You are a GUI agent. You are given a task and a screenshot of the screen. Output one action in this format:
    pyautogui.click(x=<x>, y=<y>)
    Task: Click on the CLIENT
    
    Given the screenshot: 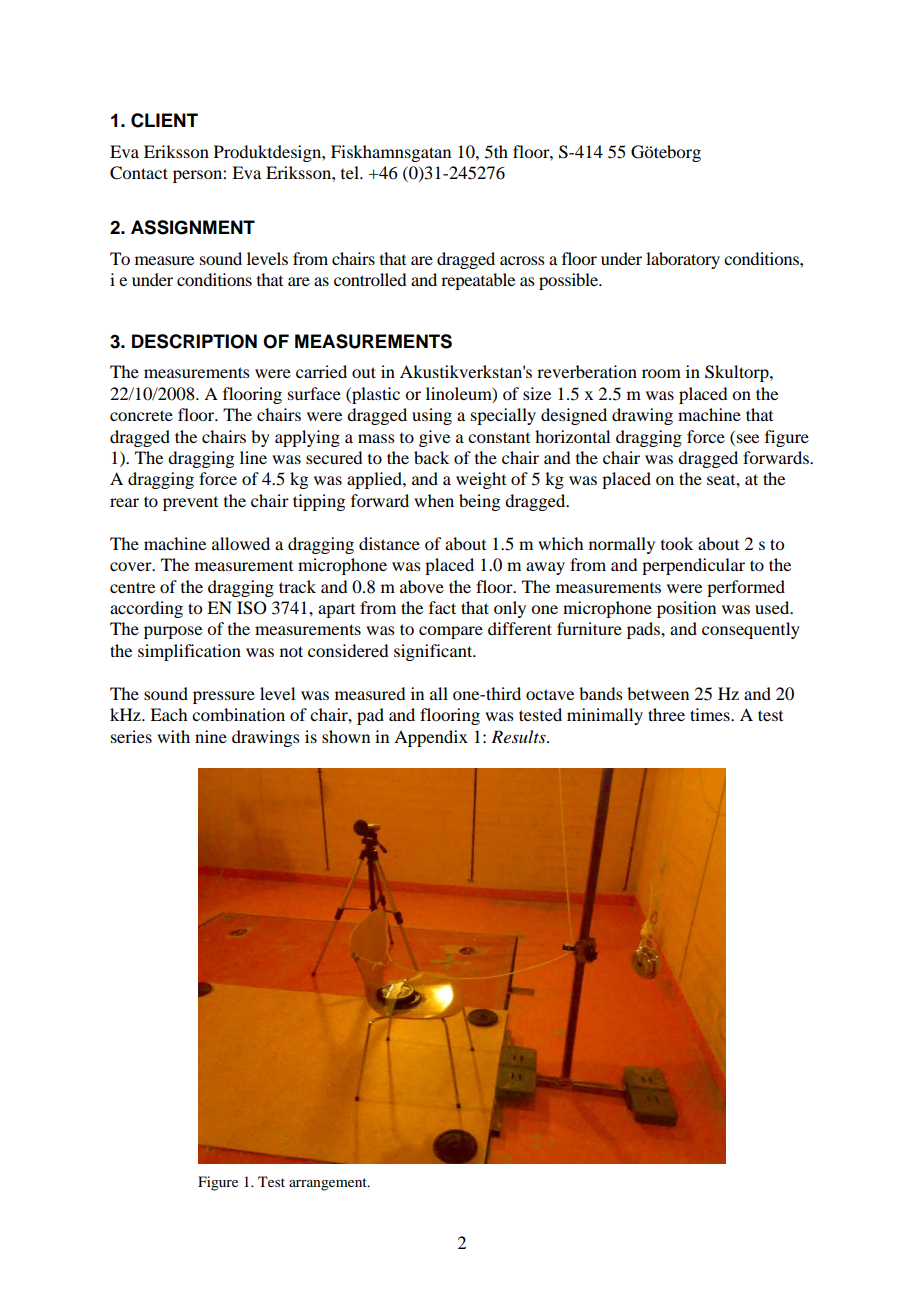 What is the action you would take?
    pyautogui.click(x=164, y=120)
